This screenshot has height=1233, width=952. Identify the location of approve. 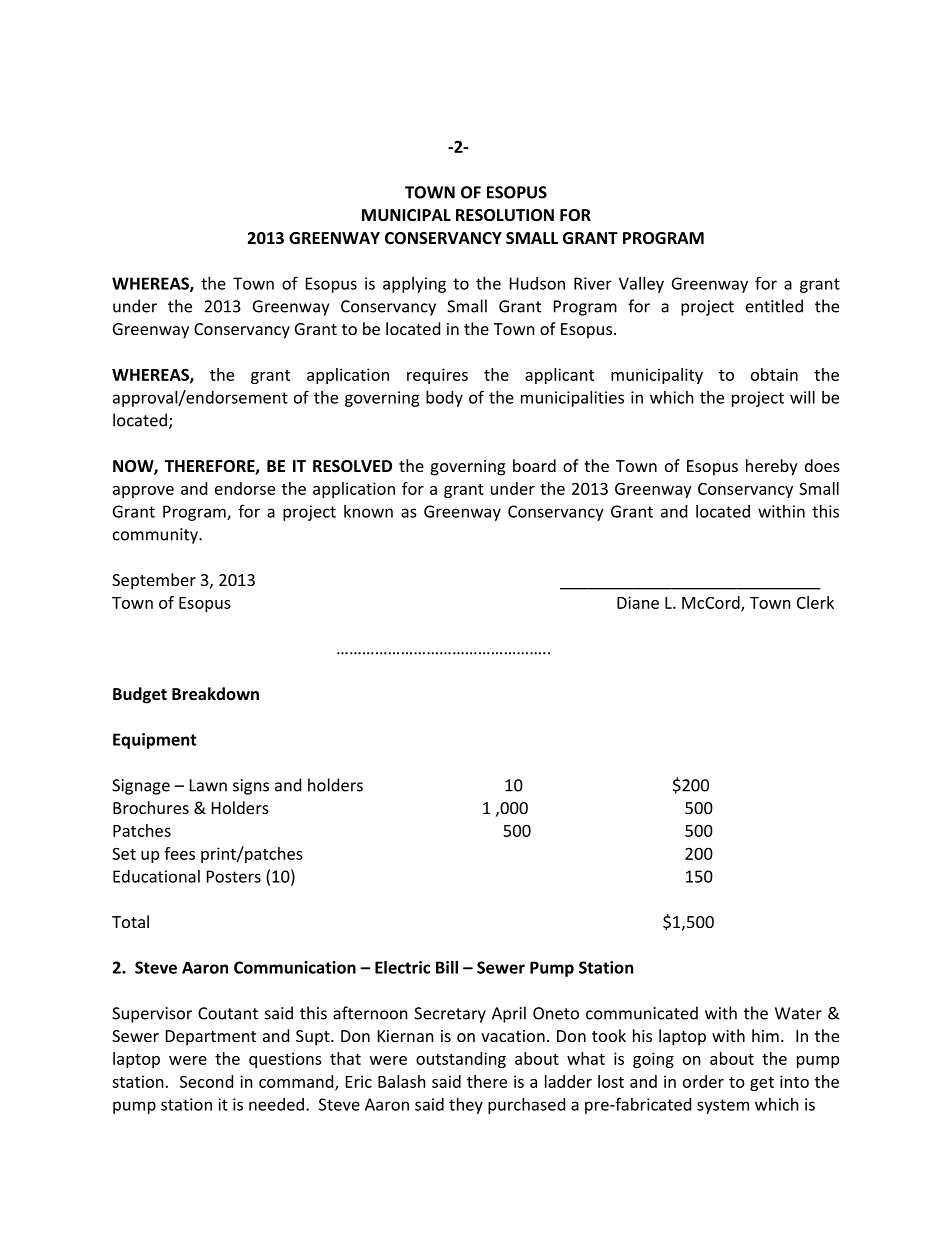
(143, 492).
